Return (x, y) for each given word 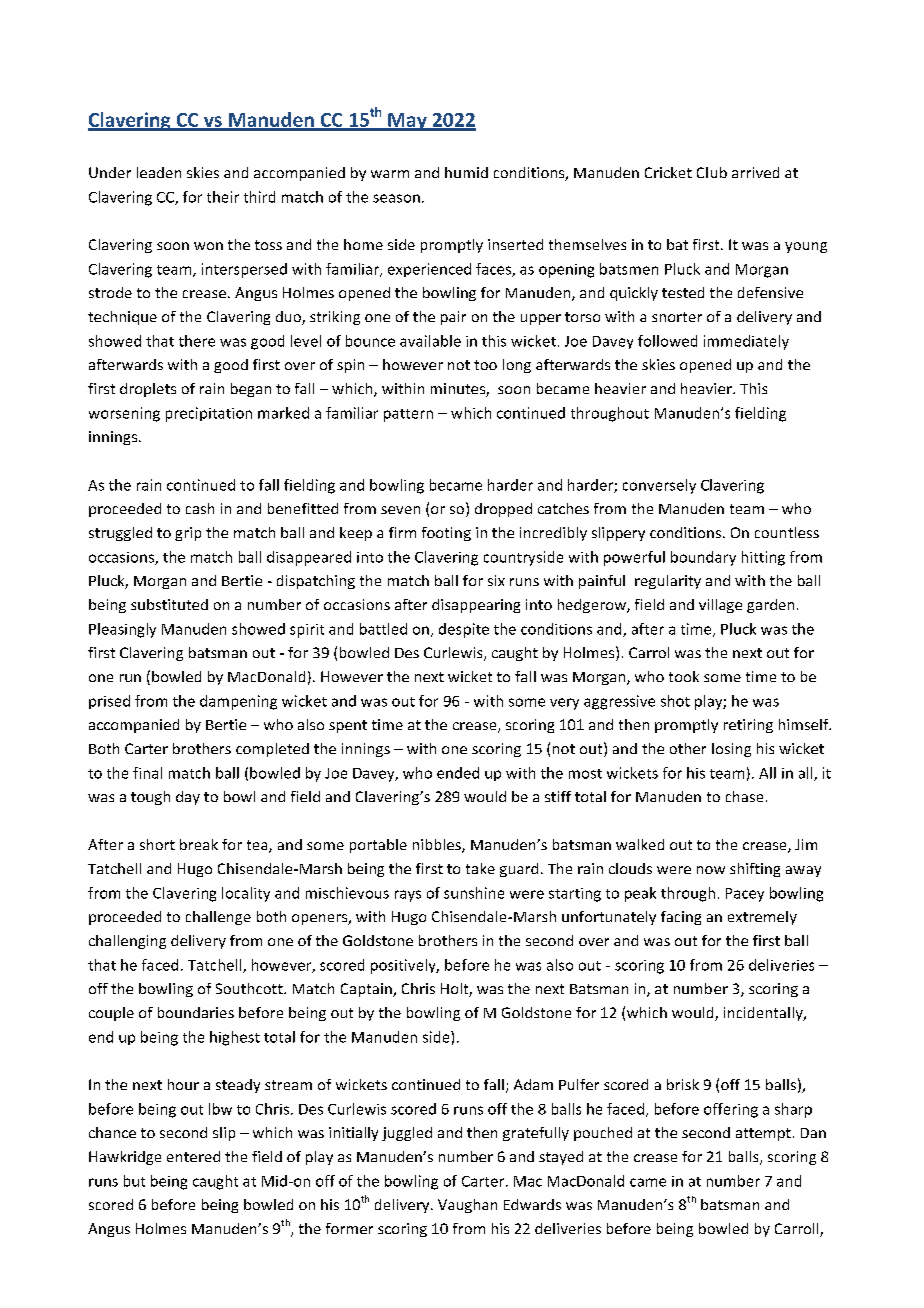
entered (193, 1156)
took (684, 676)
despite (464, 630)
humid (466, 172)
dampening (238, 702)
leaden (159, 172)
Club (712, 172)
